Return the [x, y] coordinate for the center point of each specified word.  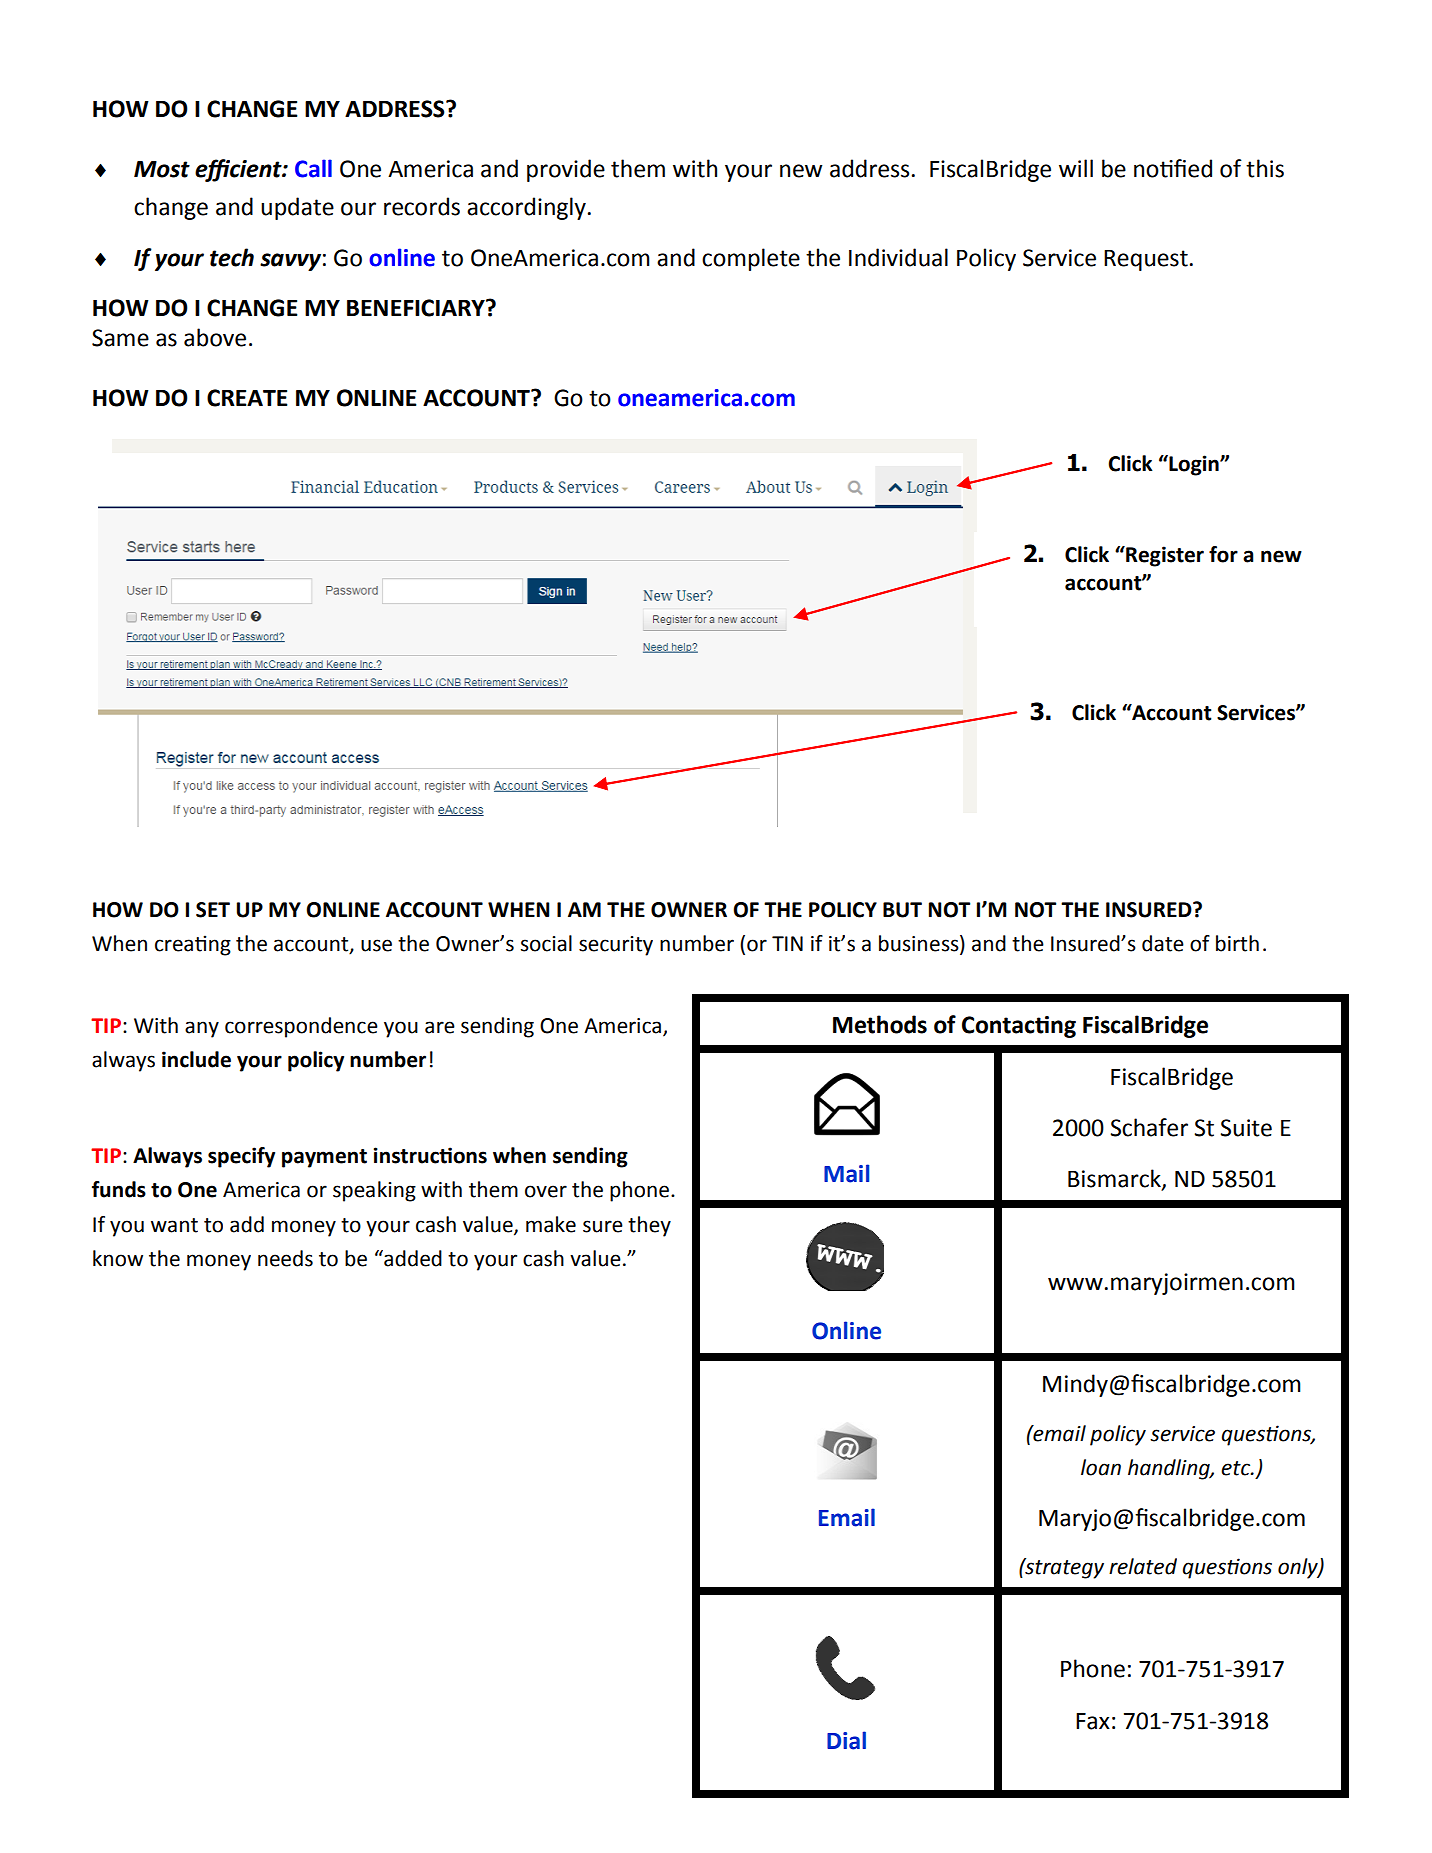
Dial [846, 1740]
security [616, 946]
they [649, 1226]
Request [1146, 260]
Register [1164, 556]
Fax [1093, 1721]
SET [213, 910]
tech [232, 257]
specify [241, 1157]
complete [751, 259]
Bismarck [1115, 1179]
